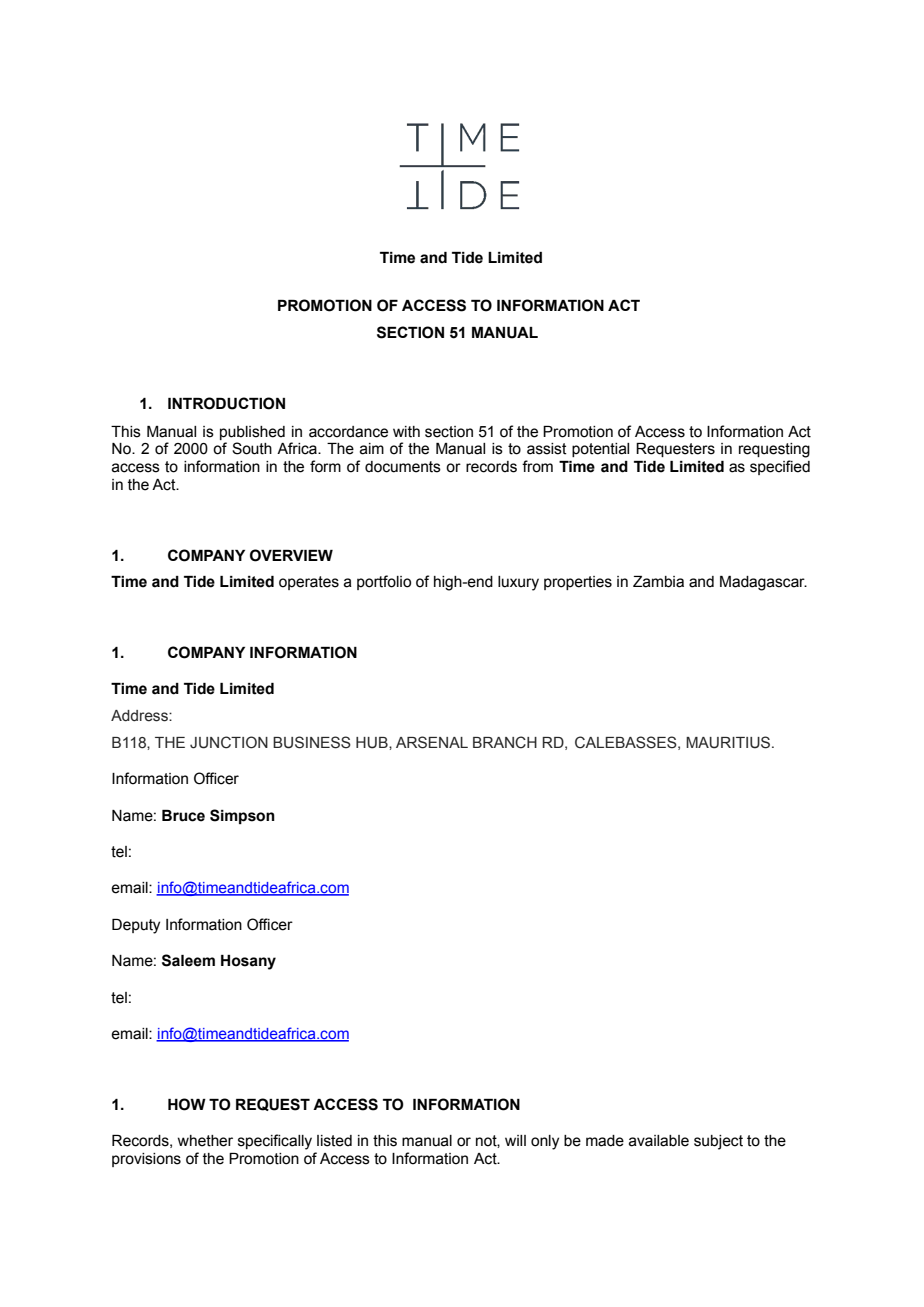  I want to click on specified, so click(780, 467).
